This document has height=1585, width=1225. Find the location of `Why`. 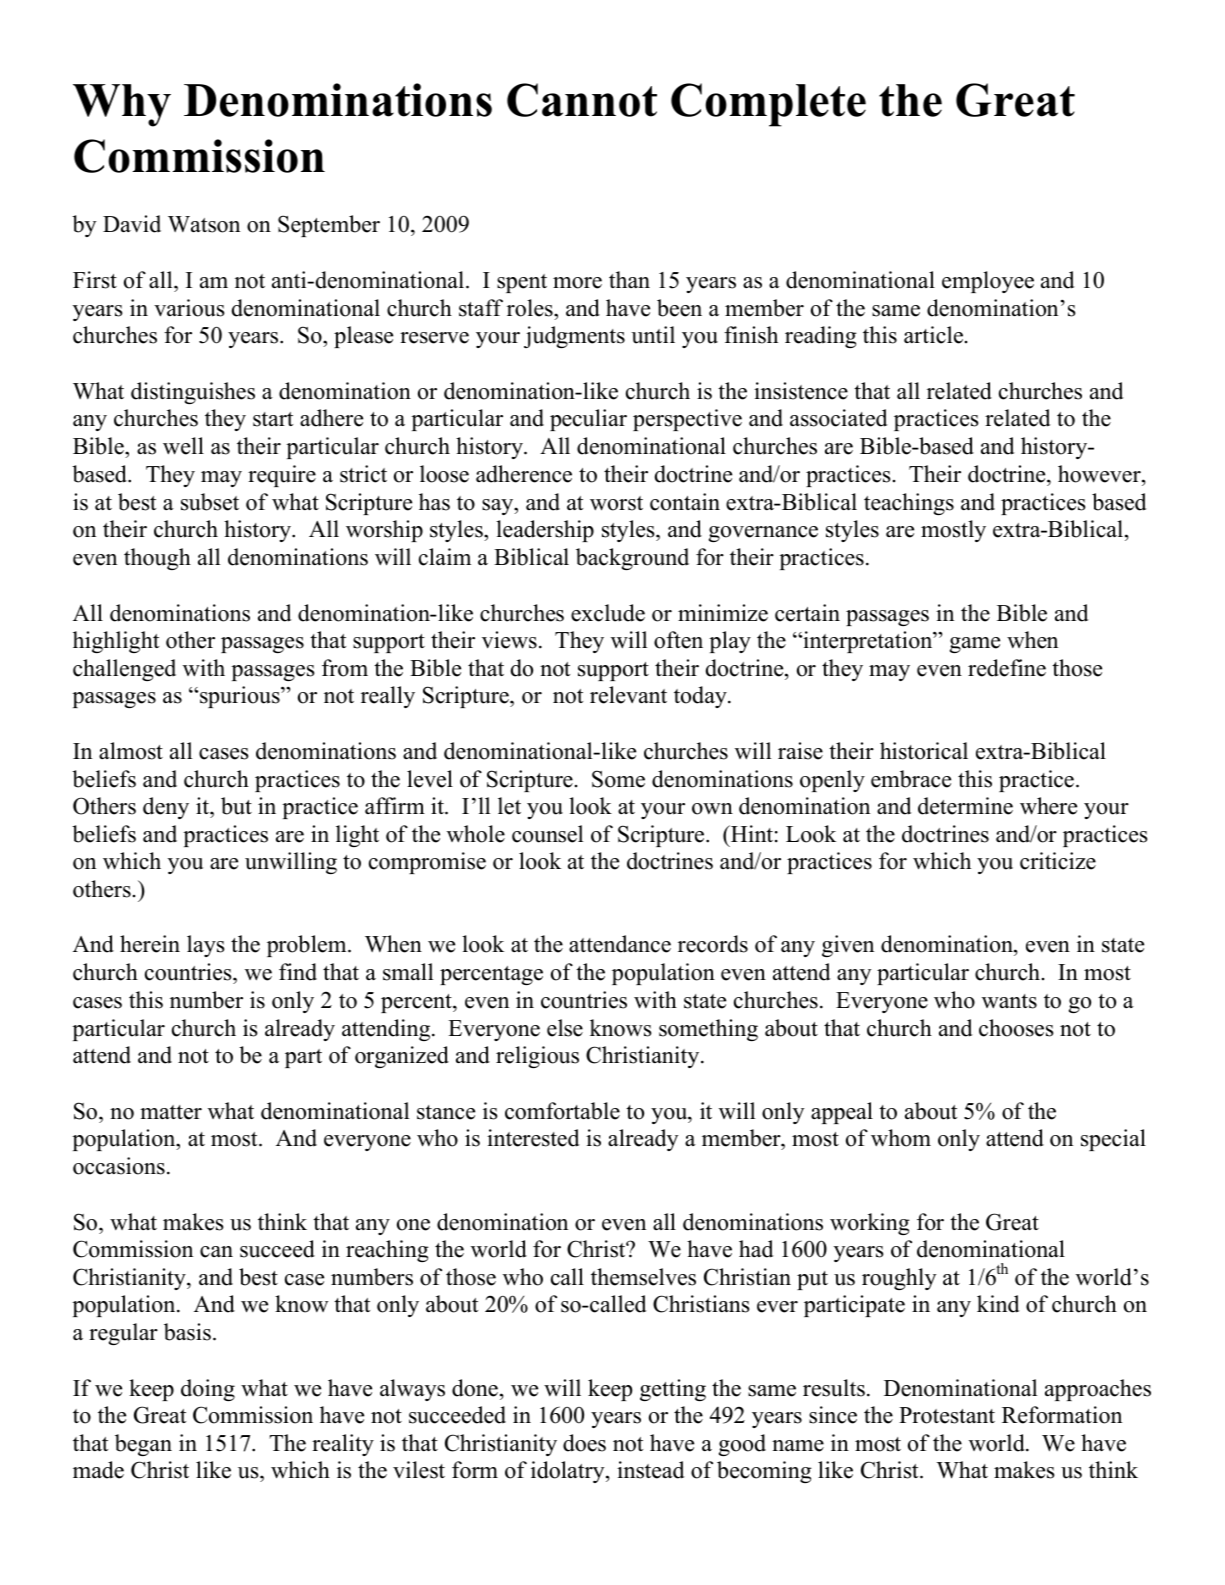

Why is located at coordinates (122, 105).
